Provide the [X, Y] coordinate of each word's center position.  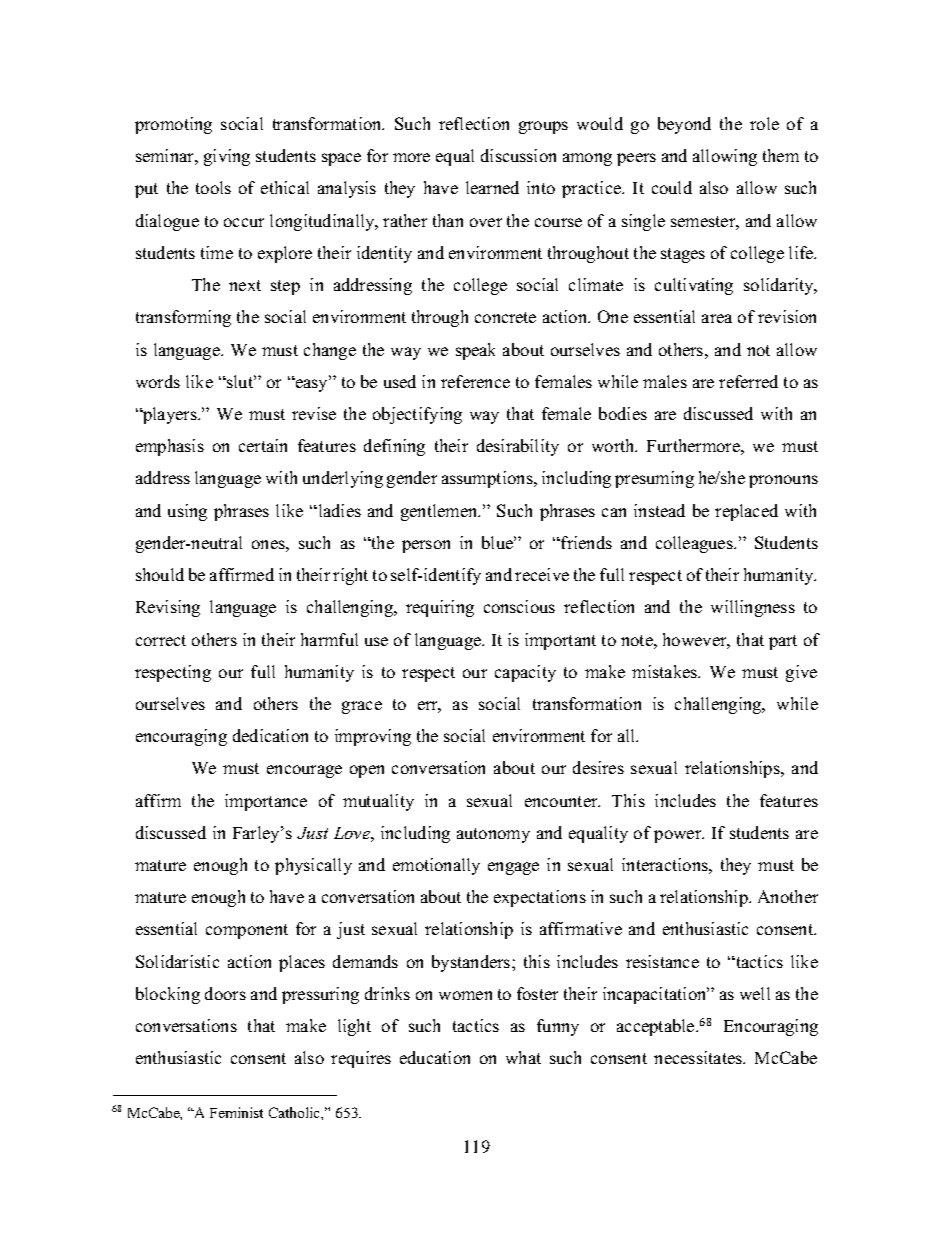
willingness [753, 608]
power [679, 836]
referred [748, 381]
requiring [440, 608]
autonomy [493, 835]
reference [475, 381]
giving [227, 157]
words [158, 381]
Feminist [236, 1112]
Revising [168, 608]
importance [266, 802]
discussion [518, 155]
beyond [684, 125]
